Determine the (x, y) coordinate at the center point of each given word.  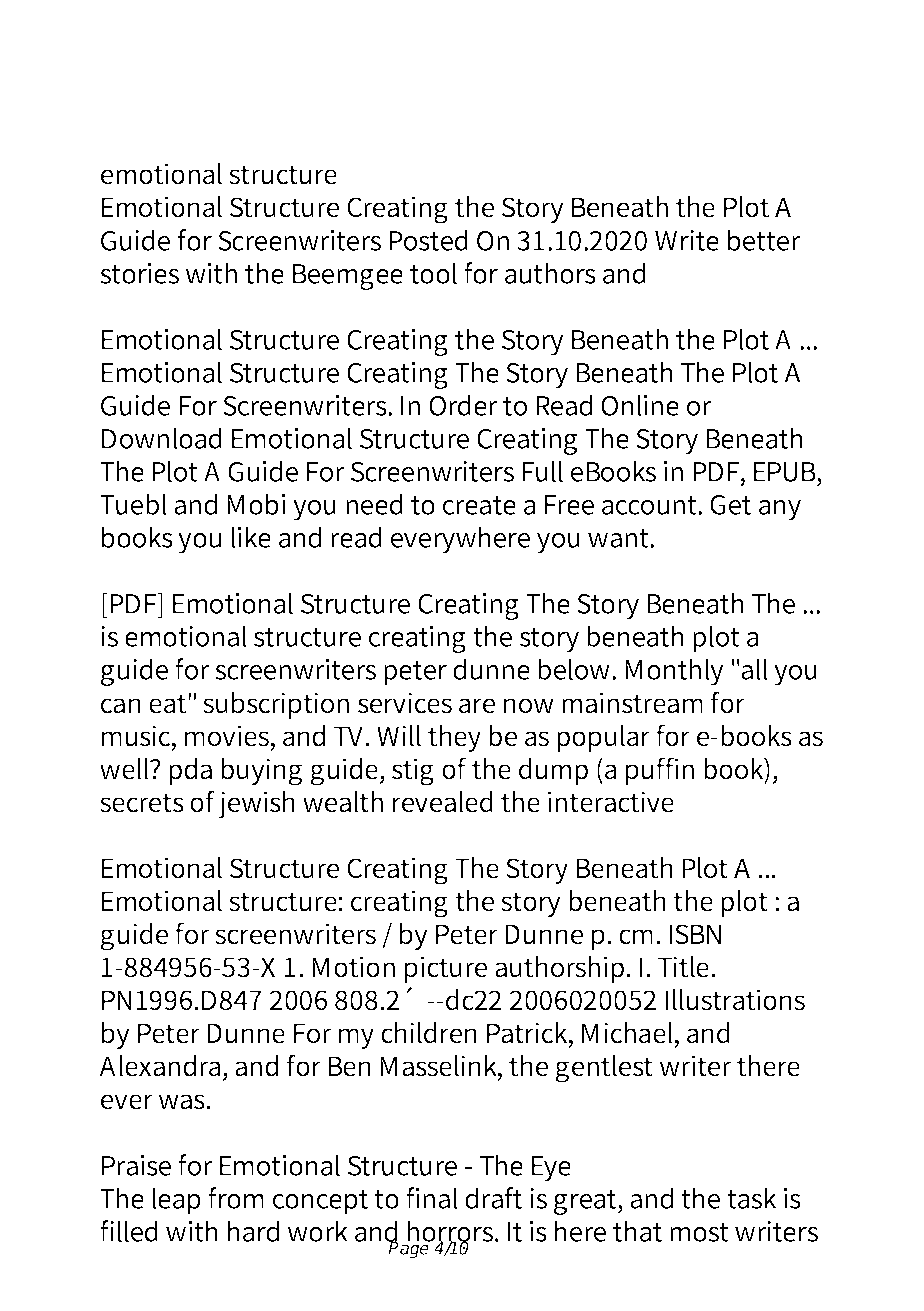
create (479, 505)
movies (228, 737)
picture (446, 969)
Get (730, 505)
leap (176, 1201)
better (764, 240)
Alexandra (161, 1066)
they (454, 738)
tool (433, 273)
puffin (660, 771)
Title (685, 967)
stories (139, 273)
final (432, 1198)
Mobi (256, 504)
